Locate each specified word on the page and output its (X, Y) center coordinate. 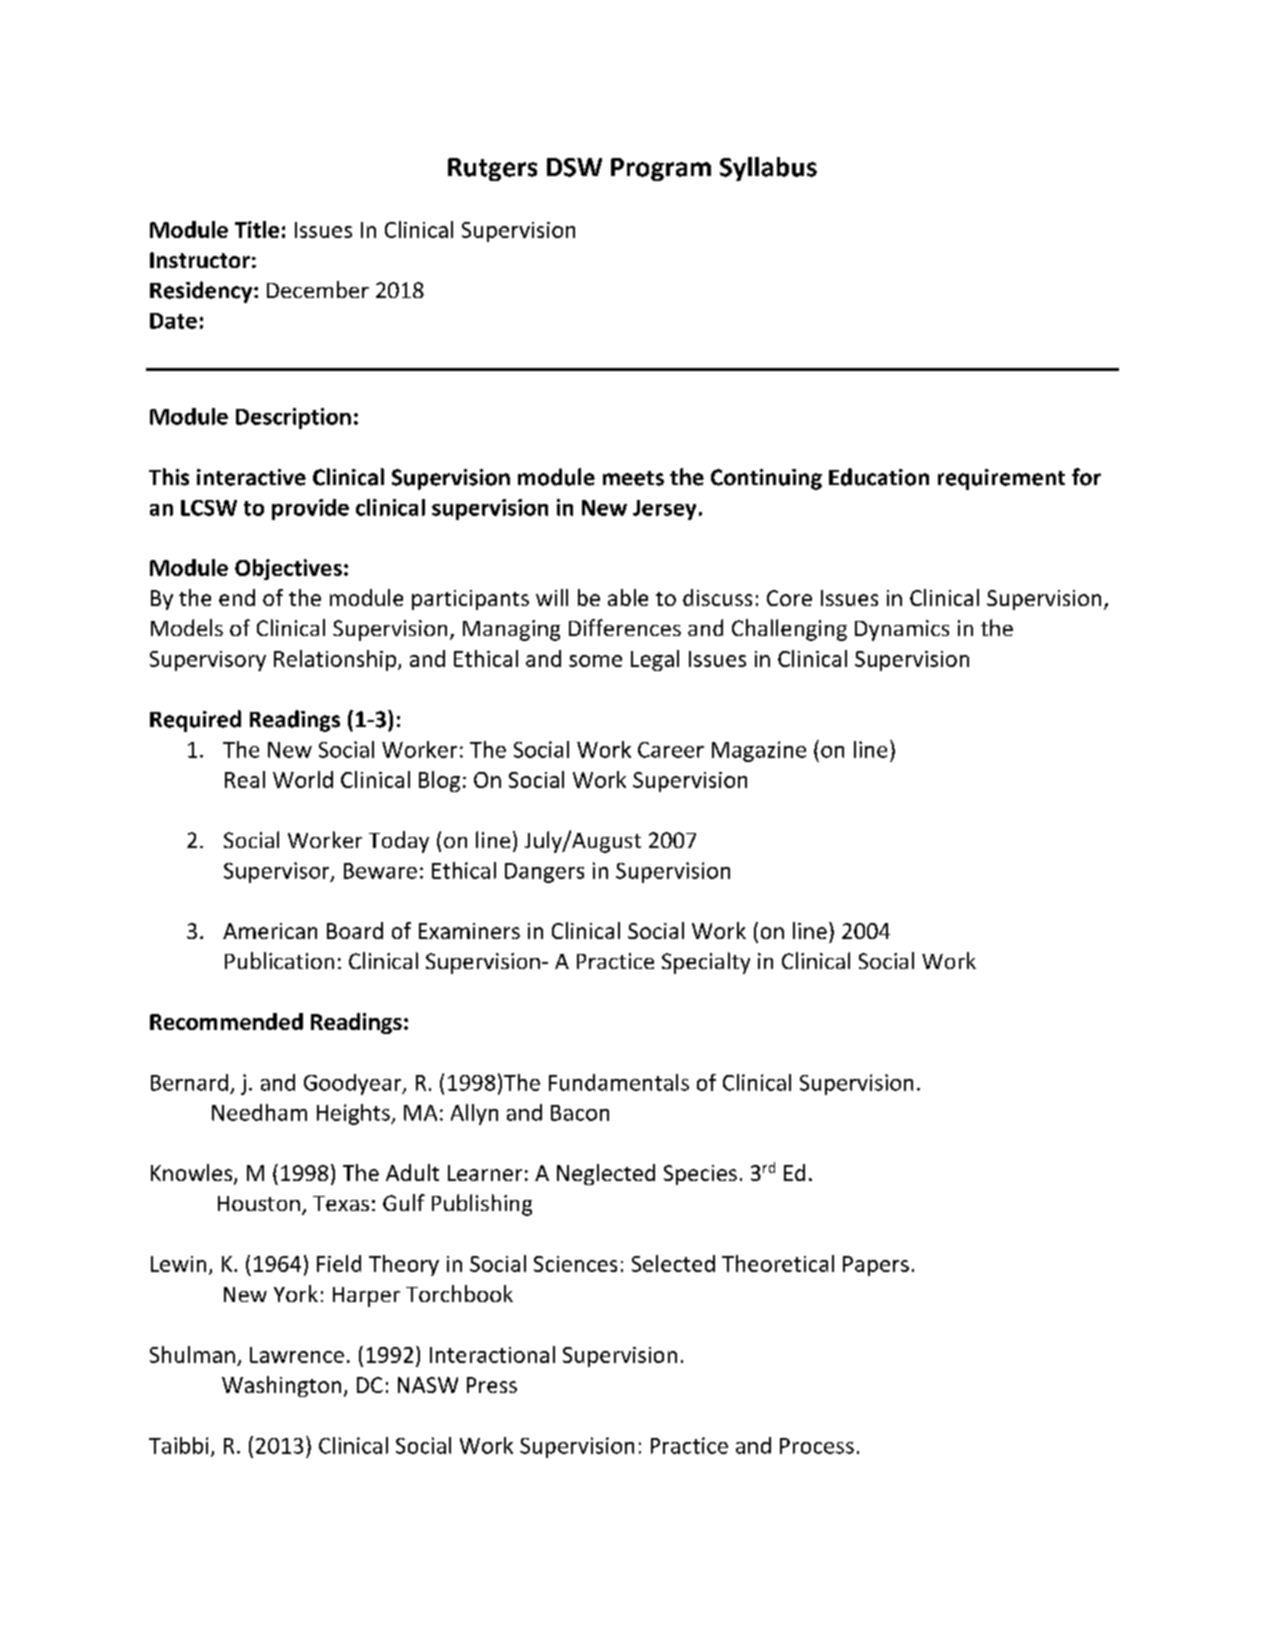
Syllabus (768, 169)
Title (257, 229)
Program (661, 169)
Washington (281, 1386)
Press (492, 1385)
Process (817, 1446)
